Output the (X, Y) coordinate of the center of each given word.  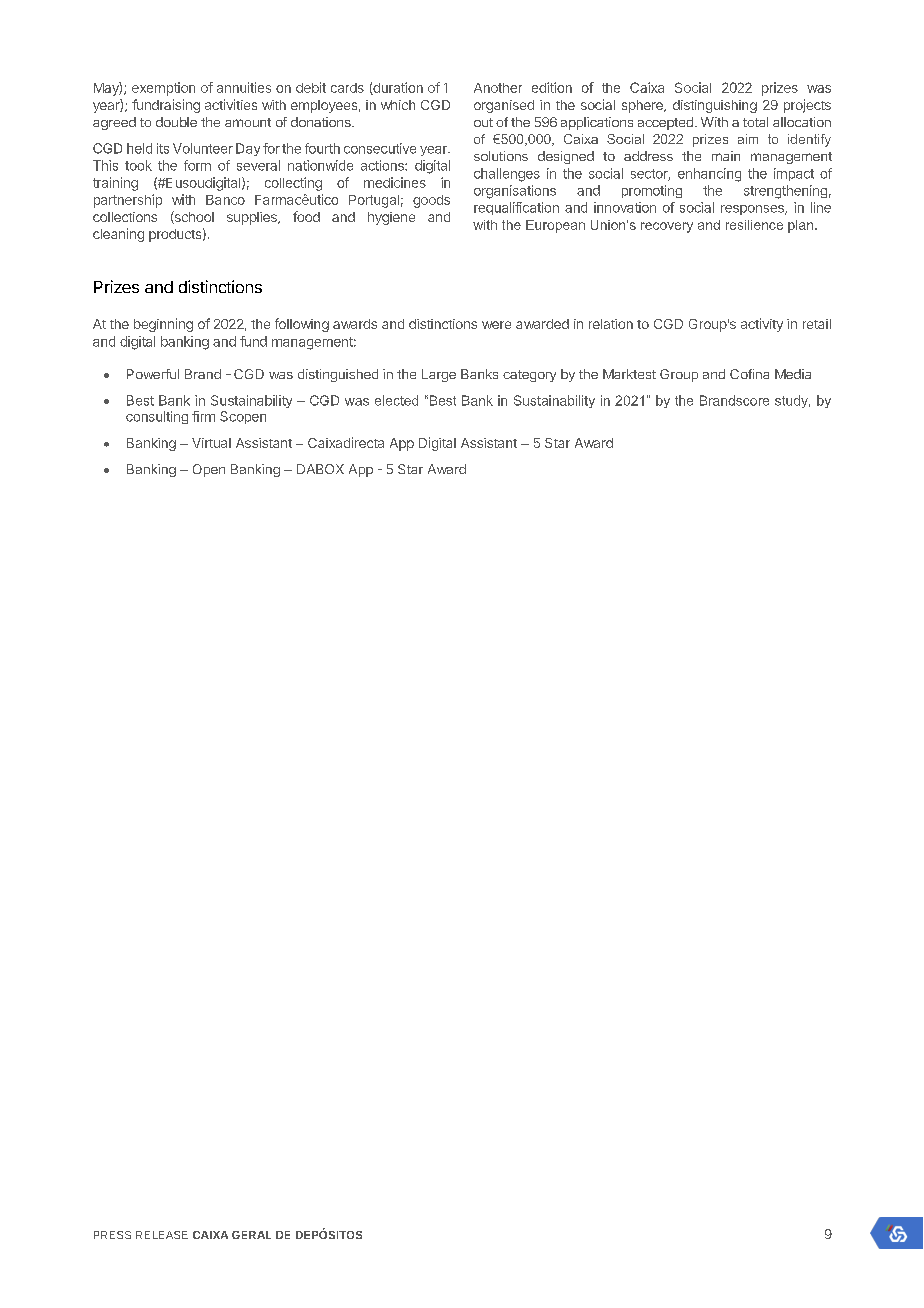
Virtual (211, 443)
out (483, 122)
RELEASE (162, 1235)
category (529, 376)
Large (439, 375)
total (755, 122)
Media (793, 374)
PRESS (112, 1235)
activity (762, 325)
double (176, 122)
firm (203, 416)
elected (396, 400)
